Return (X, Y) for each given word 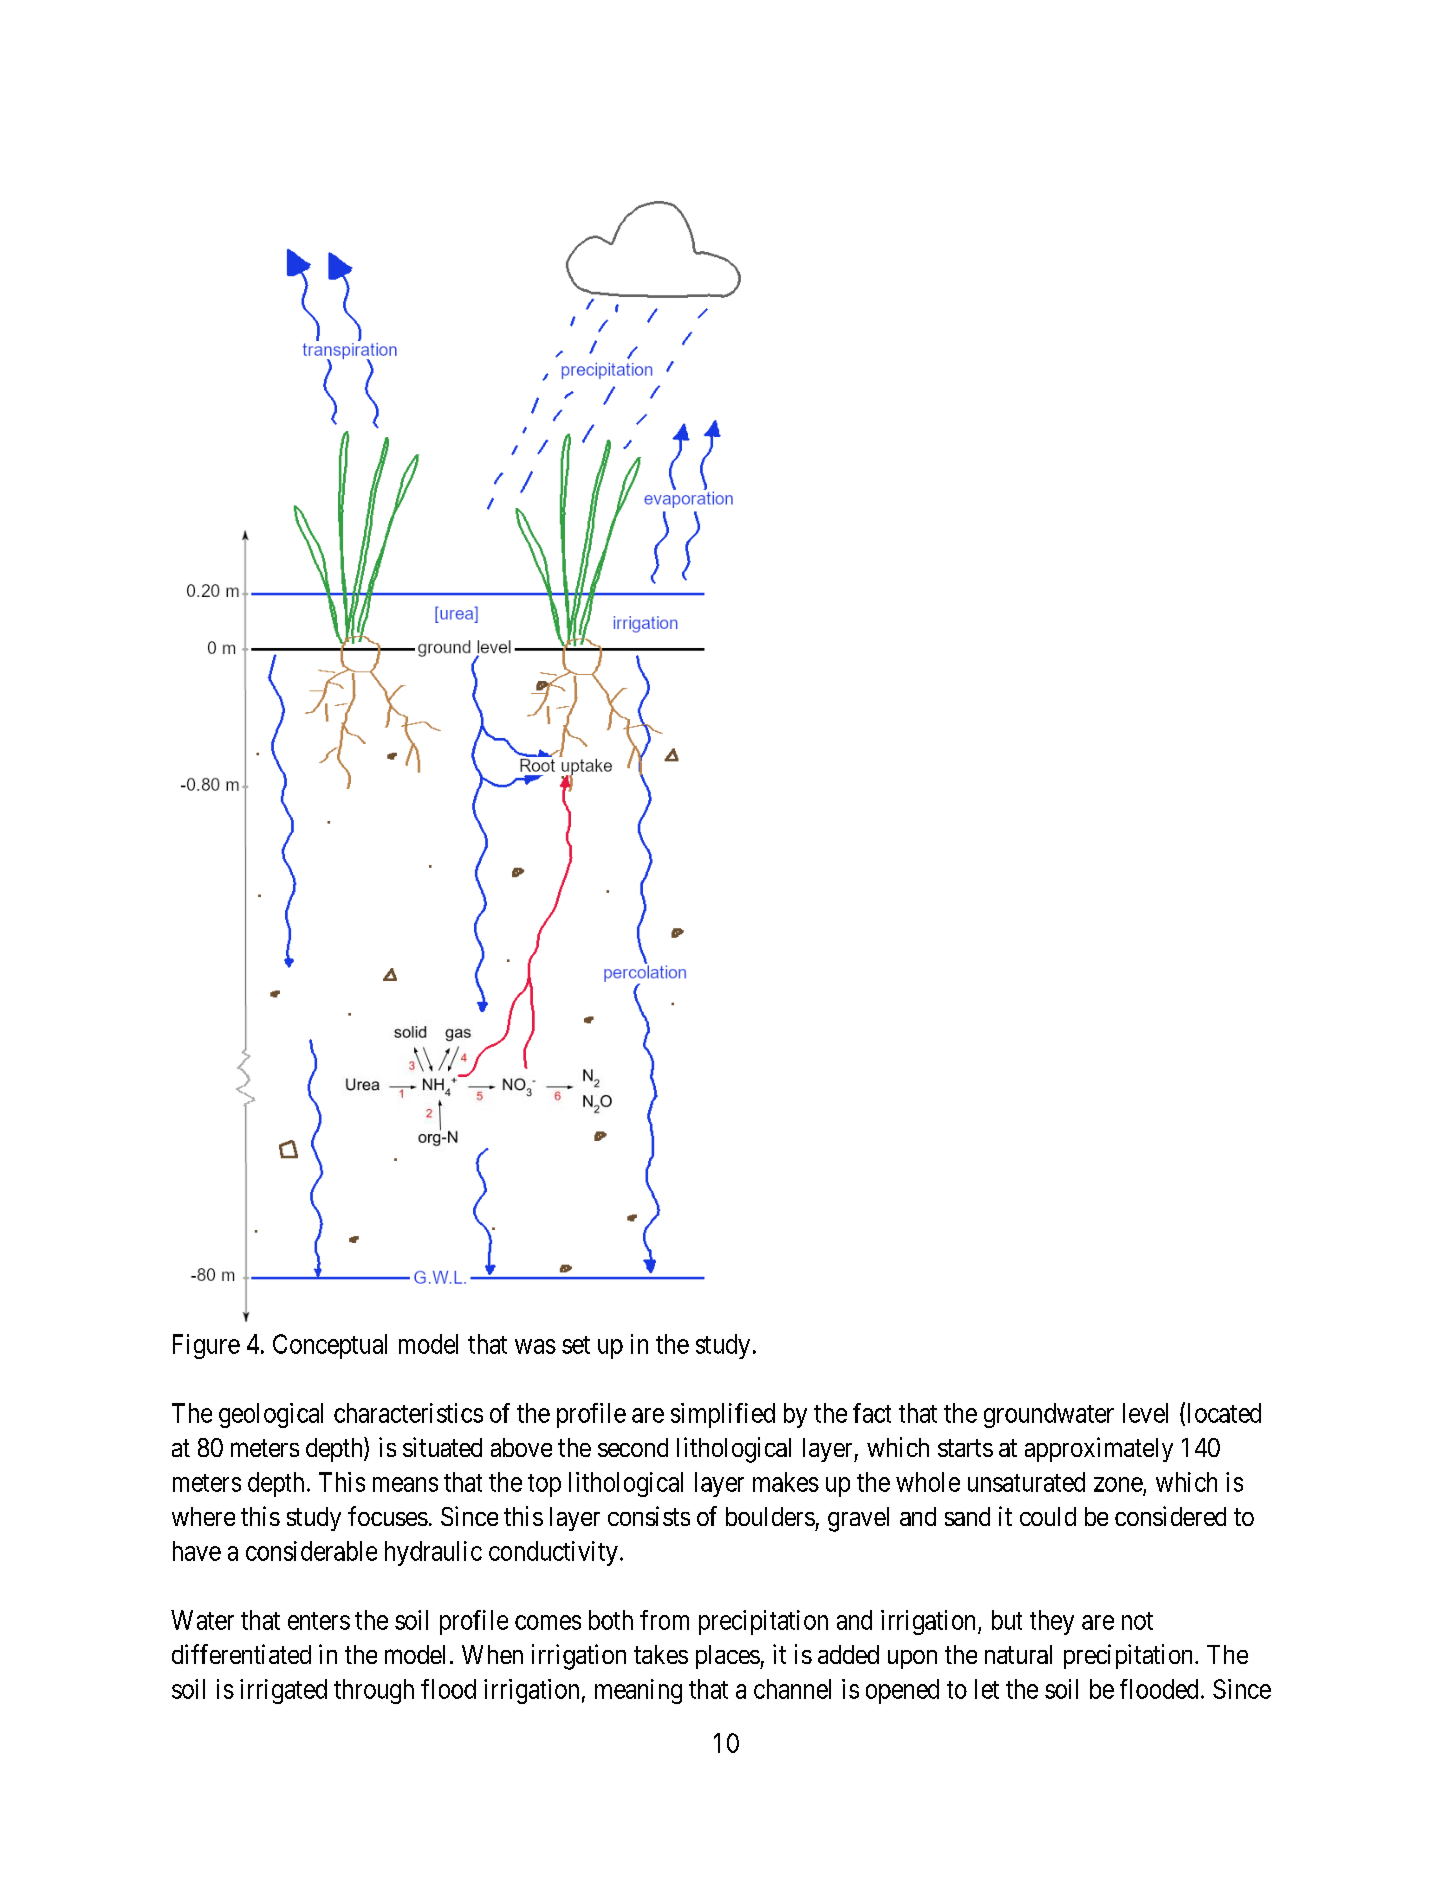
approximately (1099, 1449)
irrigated (283, 1691)
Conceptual (330, 1346)
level (1145, 1413)
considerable (311, 1551)
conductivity (553, 1553)
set (576, 1345)
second (633, 1447)
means (405, 1484)
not (1137, 1621)
